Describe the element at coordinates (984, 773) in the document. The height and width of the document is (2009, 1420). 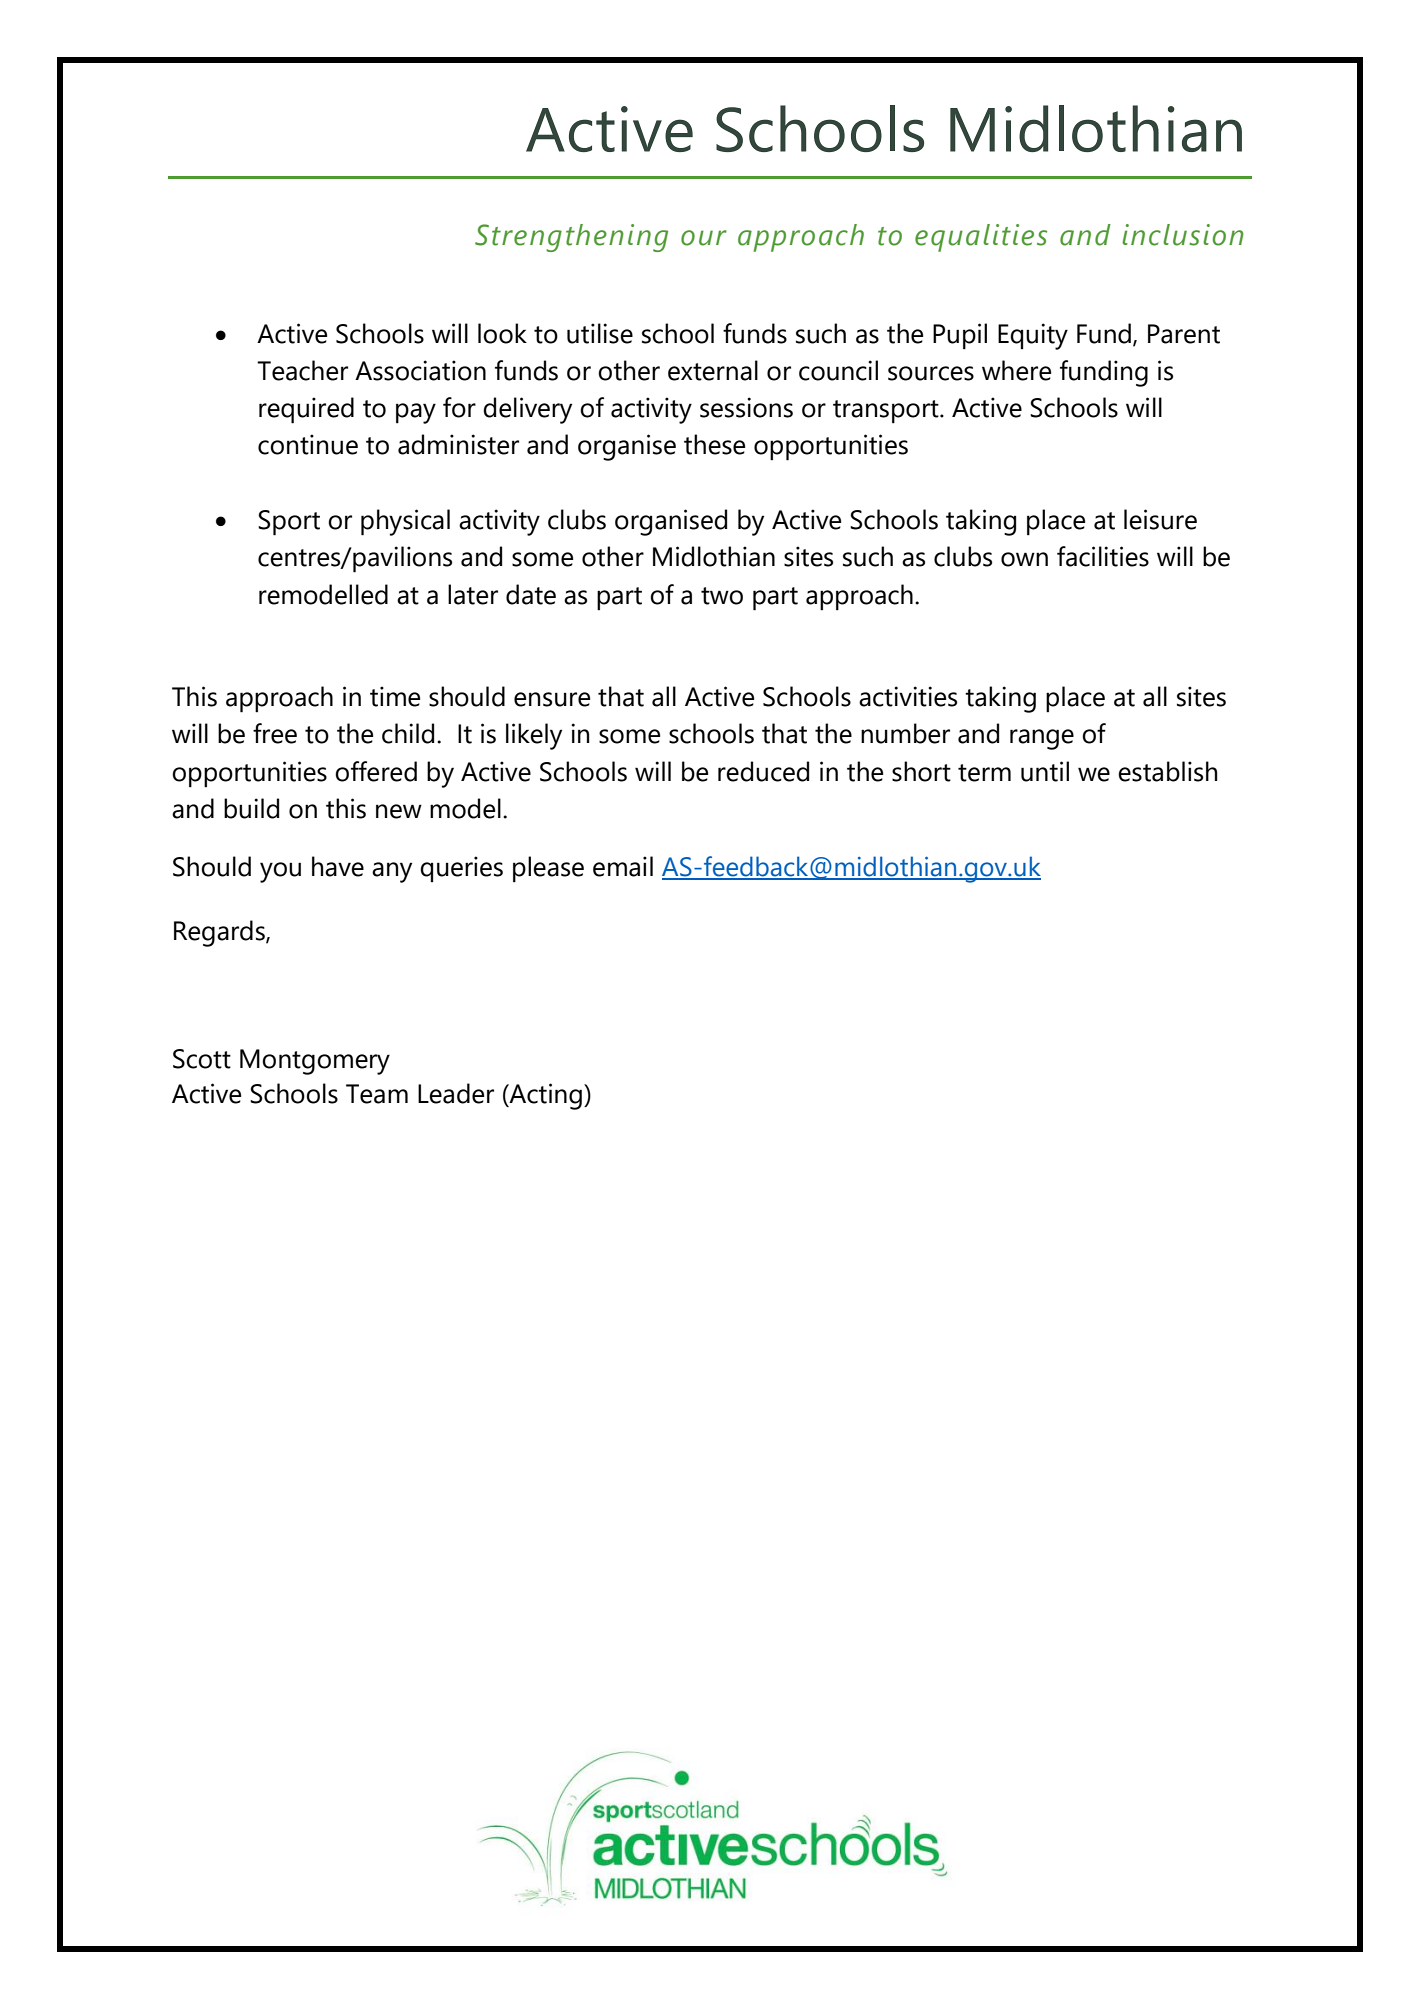
I see `term` at that location.
